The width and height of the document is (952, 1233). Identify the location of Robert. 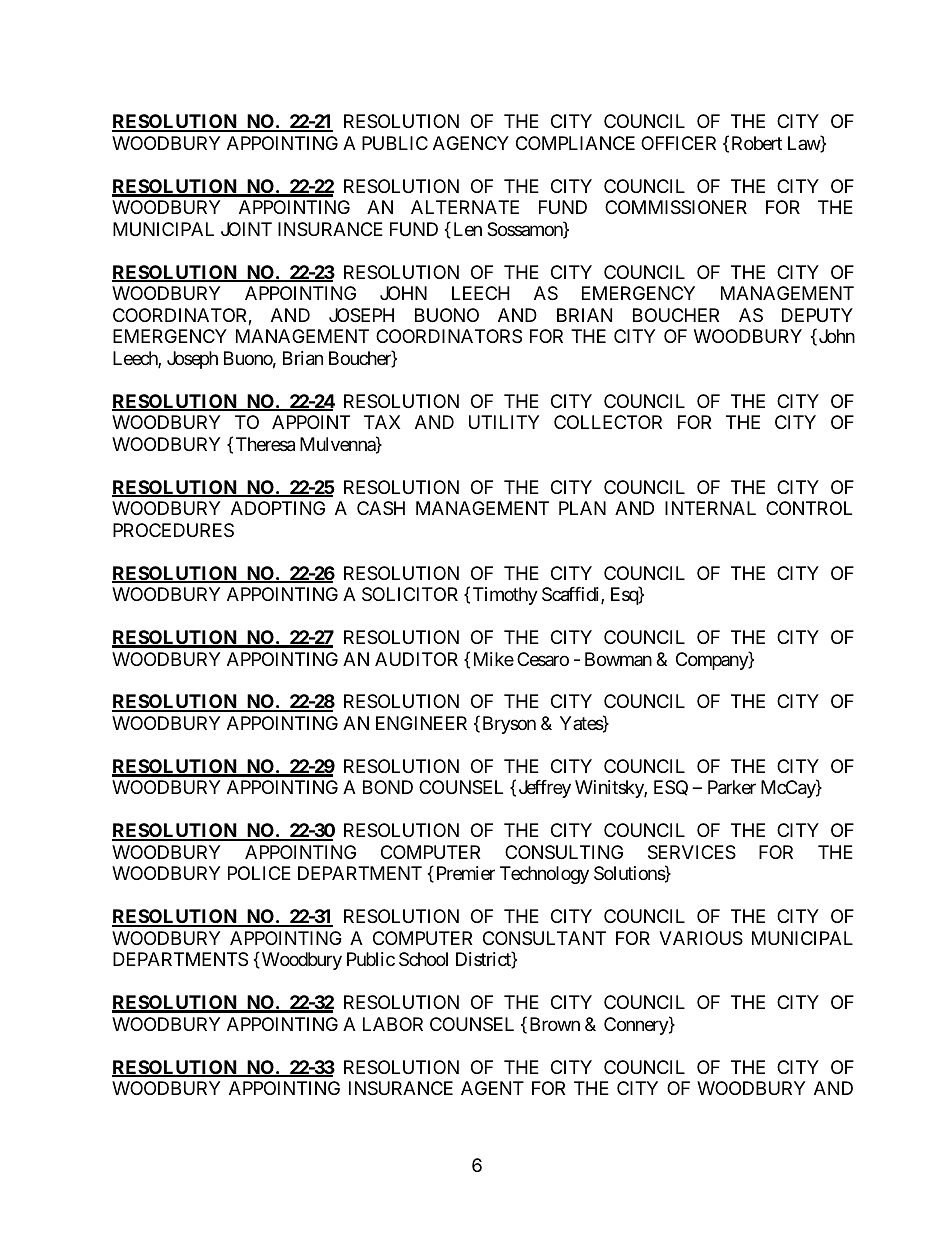
(757, 143).
